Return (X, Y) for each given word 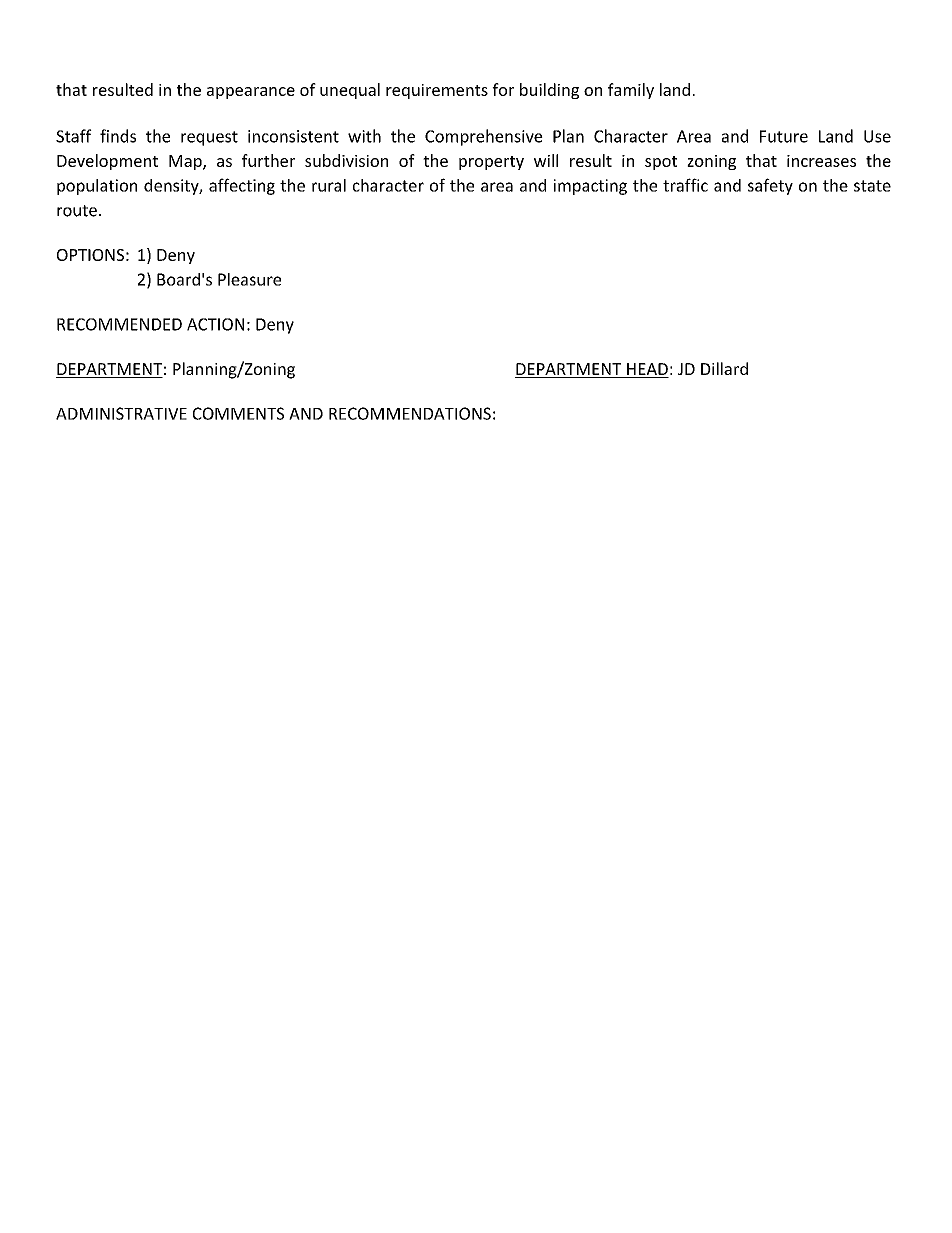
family (631, 91)
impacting (590, 187)
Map (186, 162)
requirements (437, 91)
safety (770, 186)
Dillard (724, 368)
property (491, 163)
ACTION (215, 324)
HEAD (647, 369)
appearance (251, 93)
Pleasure (249, 279)
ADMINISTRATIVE (121, 413)
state (872, 186)
